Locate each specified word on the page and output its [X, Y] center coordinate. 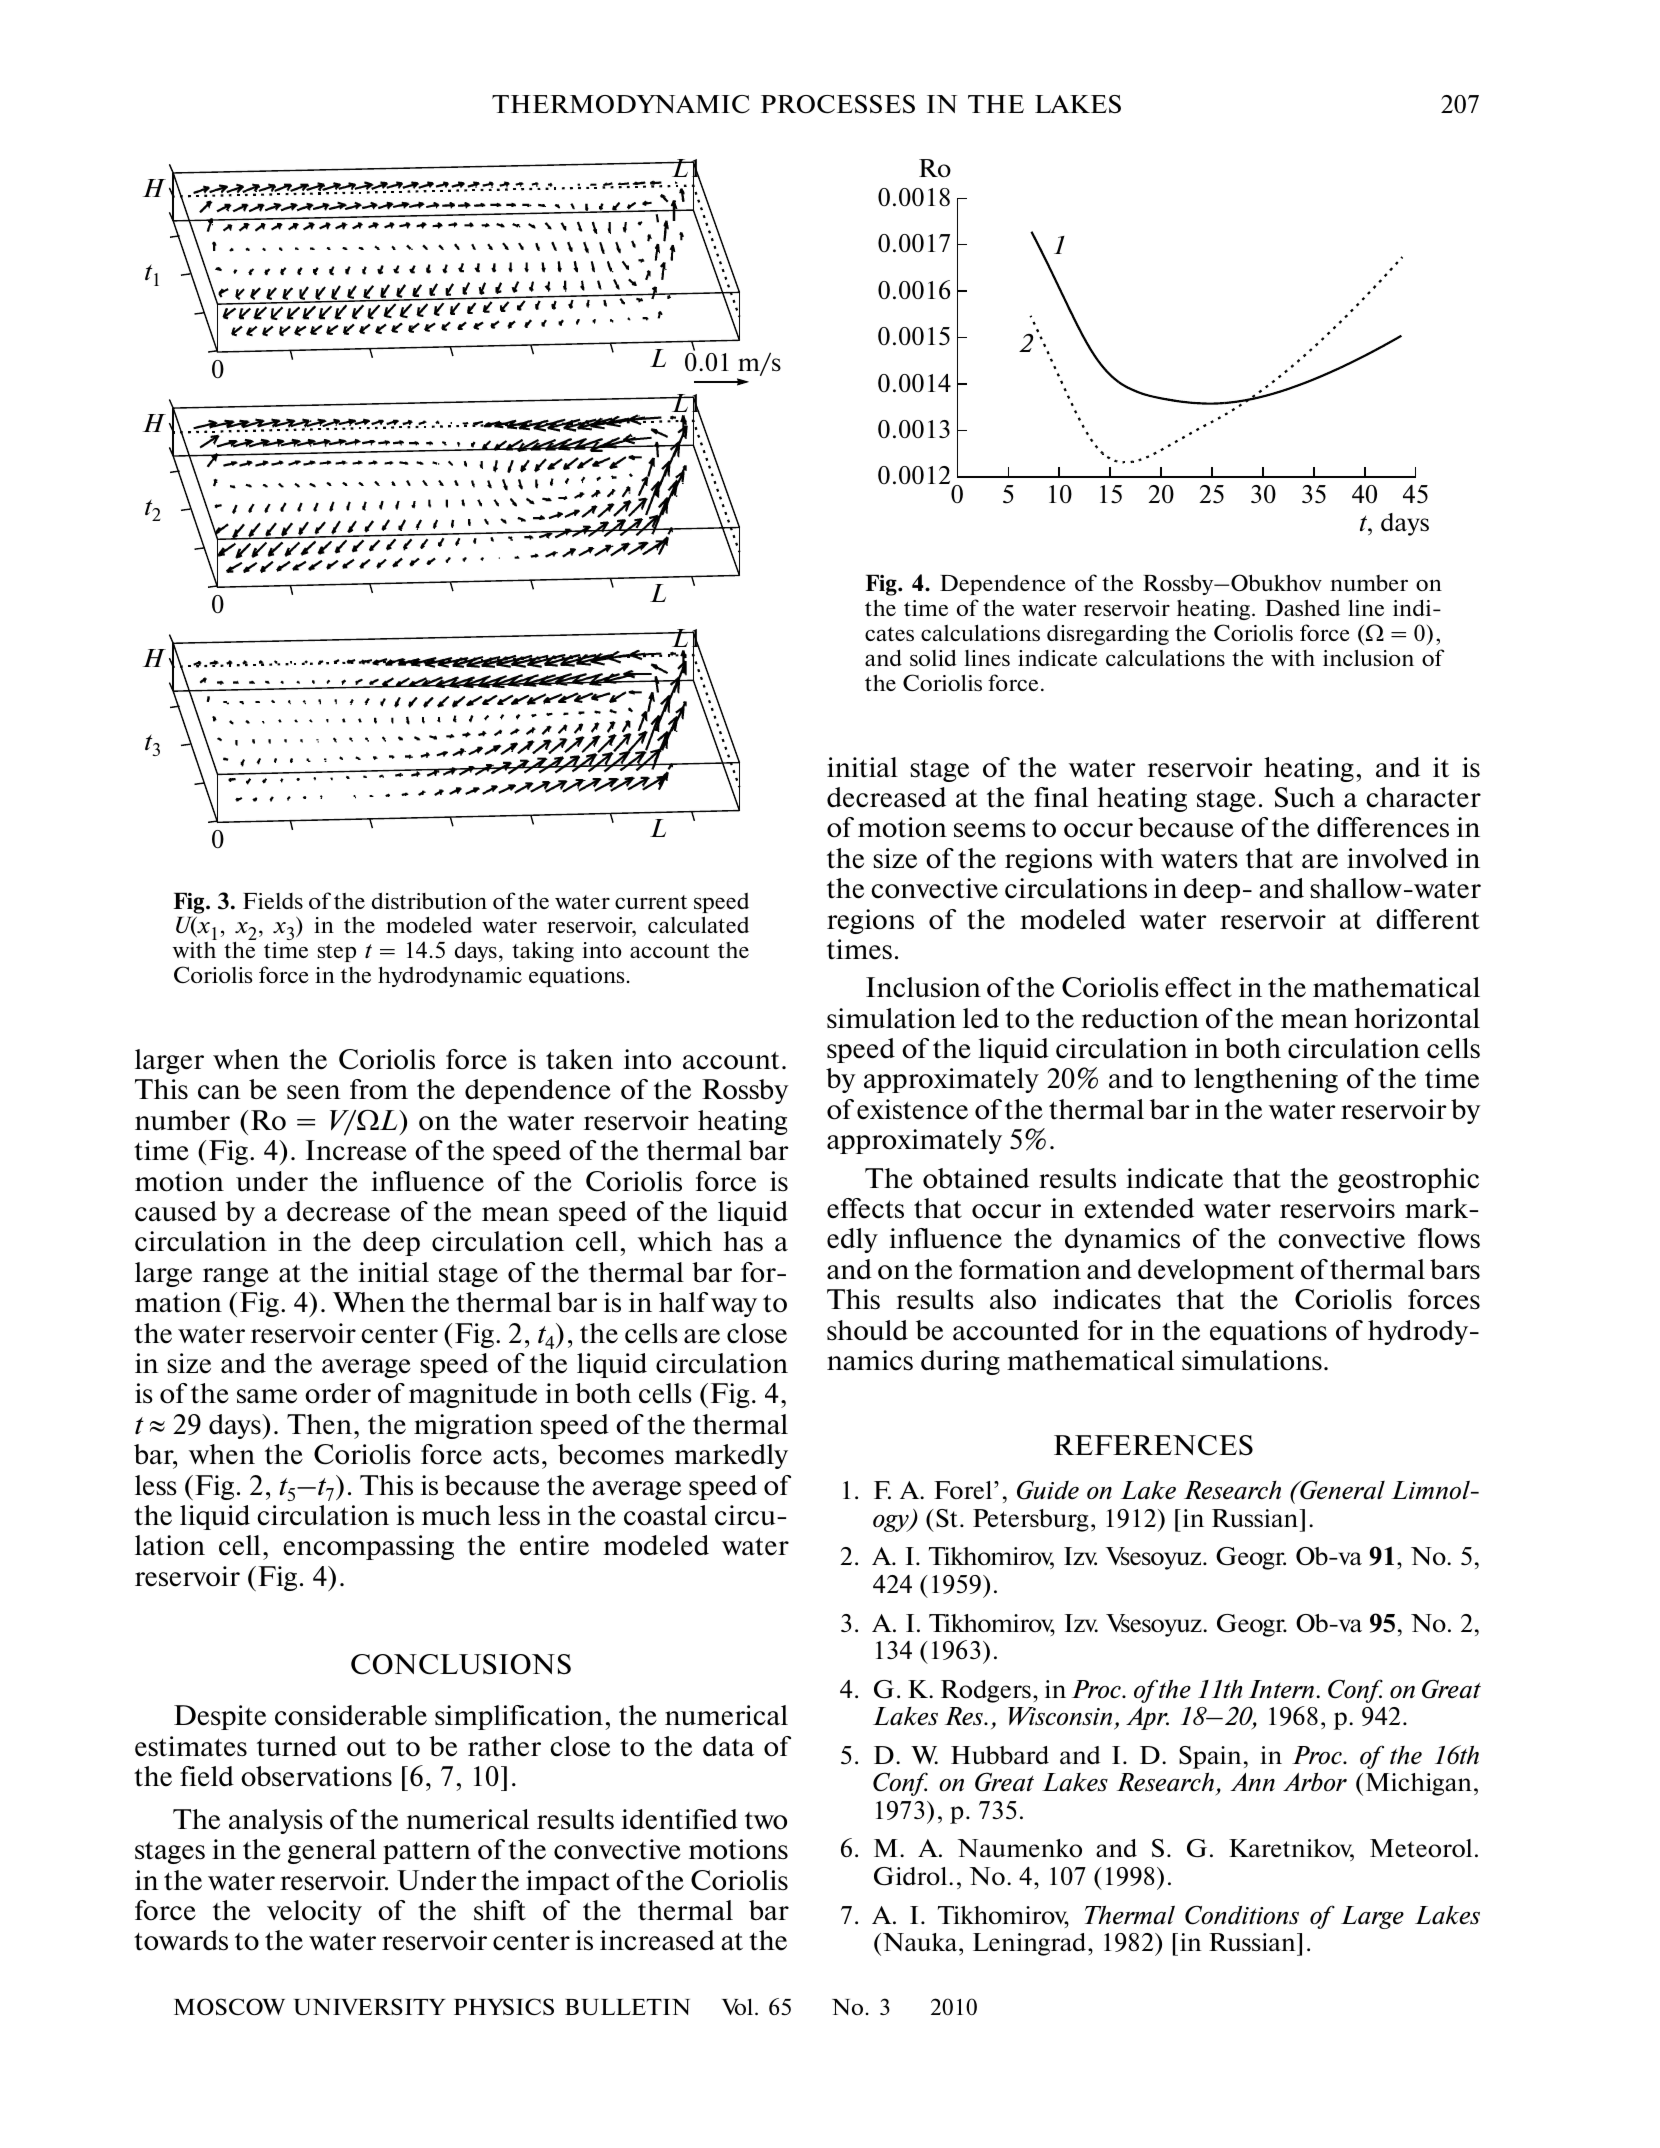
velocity [314, 1912]
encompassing [368, 1547]
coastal [665, 1515]
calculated [698, 924]
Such [1305, 797]
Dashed [1302, 607]
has [743, 1241]
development [1216, 1271]
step [337, 953]
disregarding [1108, 634]
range [236, 1277]
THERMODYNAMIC [621, 104]
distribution [429, 900]
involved [1397, 858]
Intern [1281, 1689]
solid [933, 657]
